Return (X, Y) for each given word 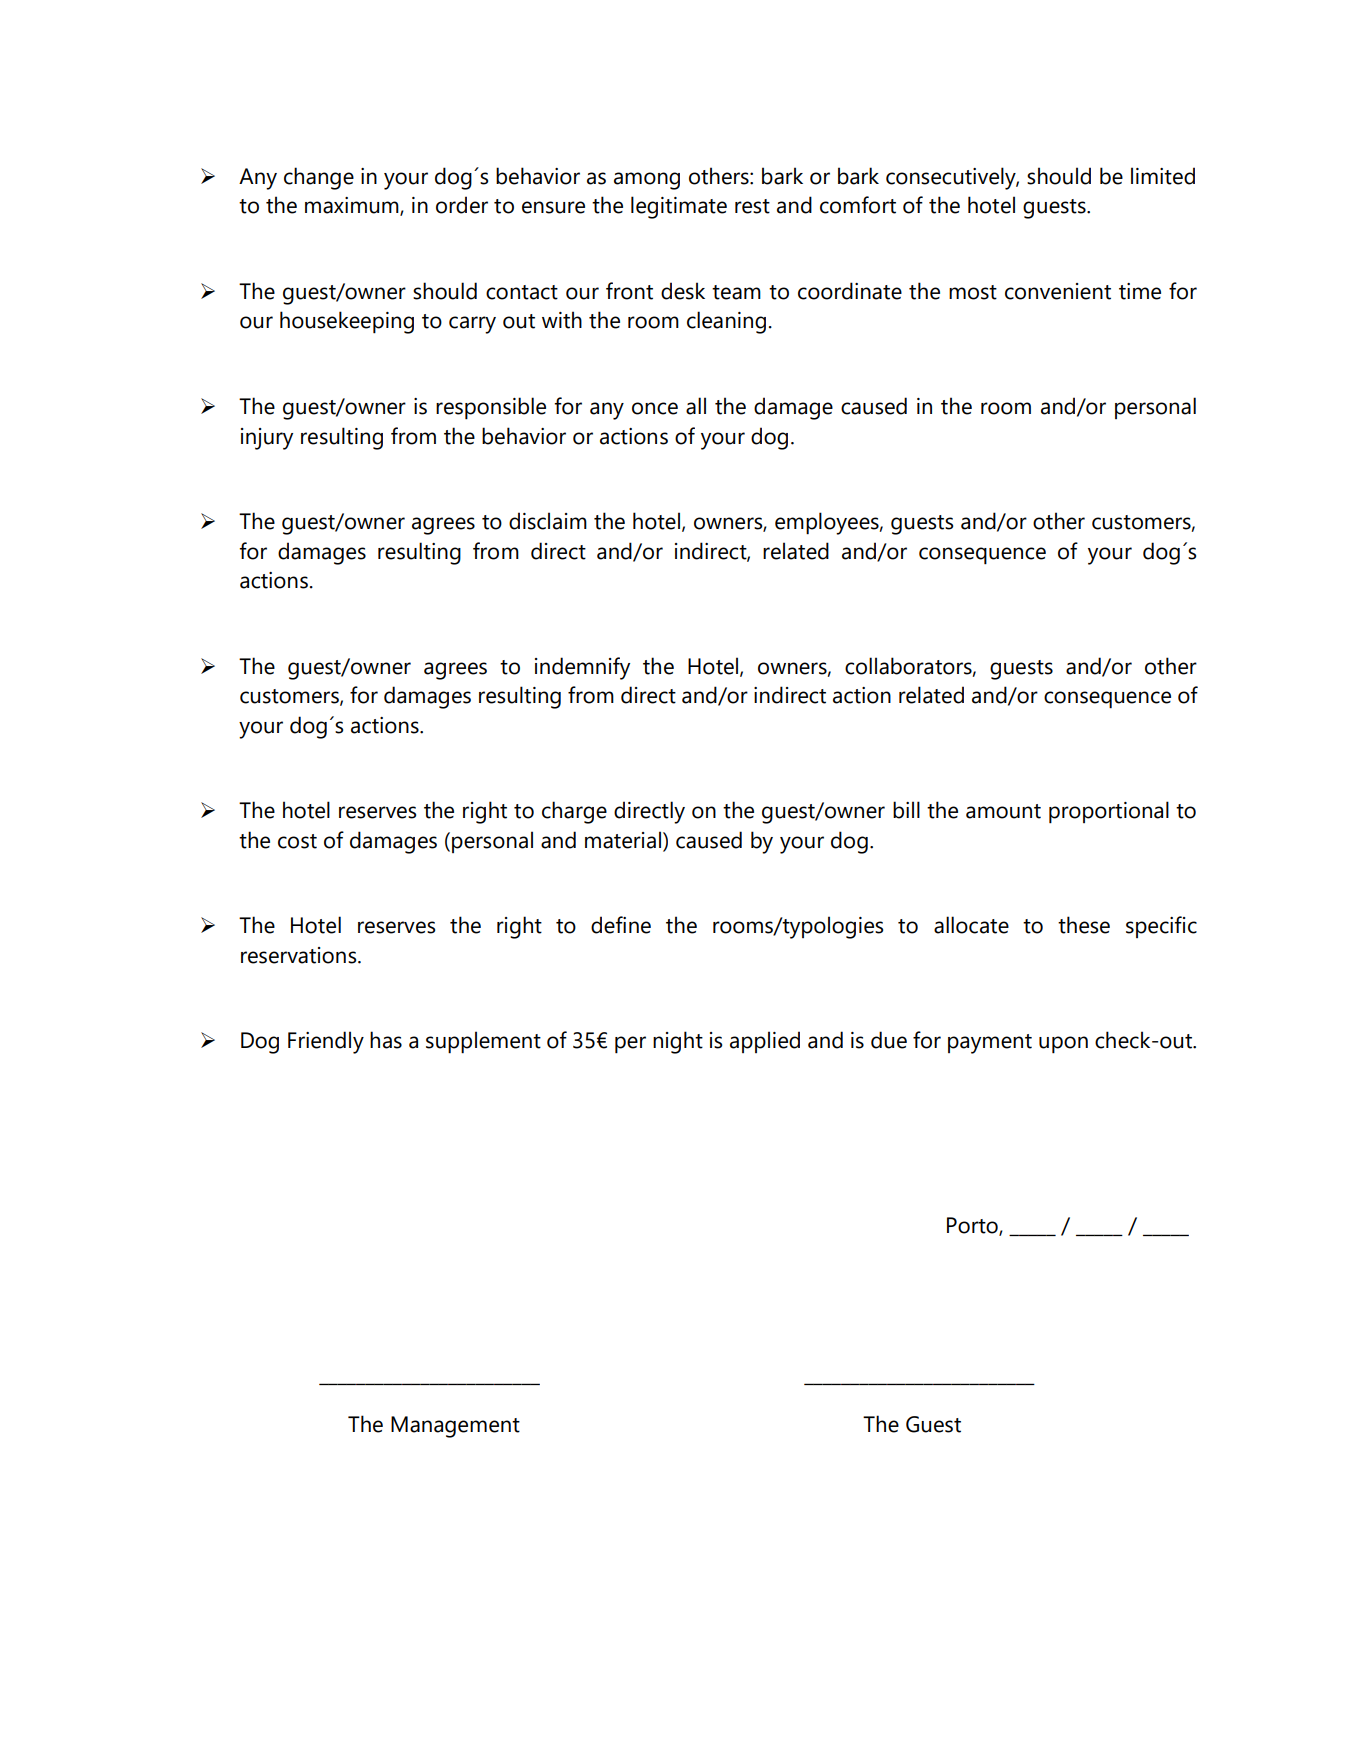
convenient (1058, 291)
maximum (353, 206)
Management (455, 1427)
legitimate (679, 207)
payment (990, 1044)
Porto (973, 1226)
